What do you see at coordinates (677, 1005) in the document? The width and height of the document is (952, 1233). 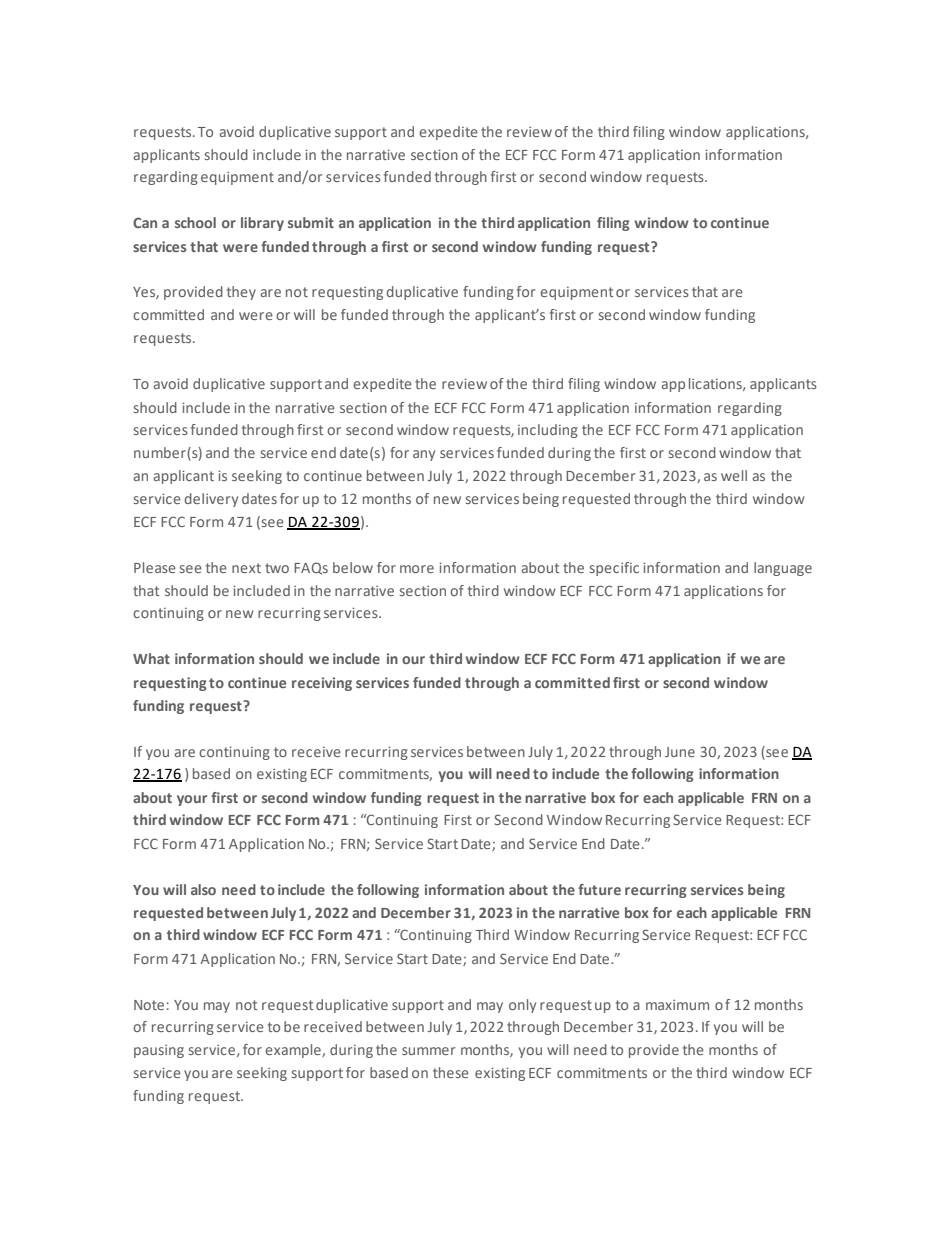 I see `maximum` at bounding box center [677, 1005].
